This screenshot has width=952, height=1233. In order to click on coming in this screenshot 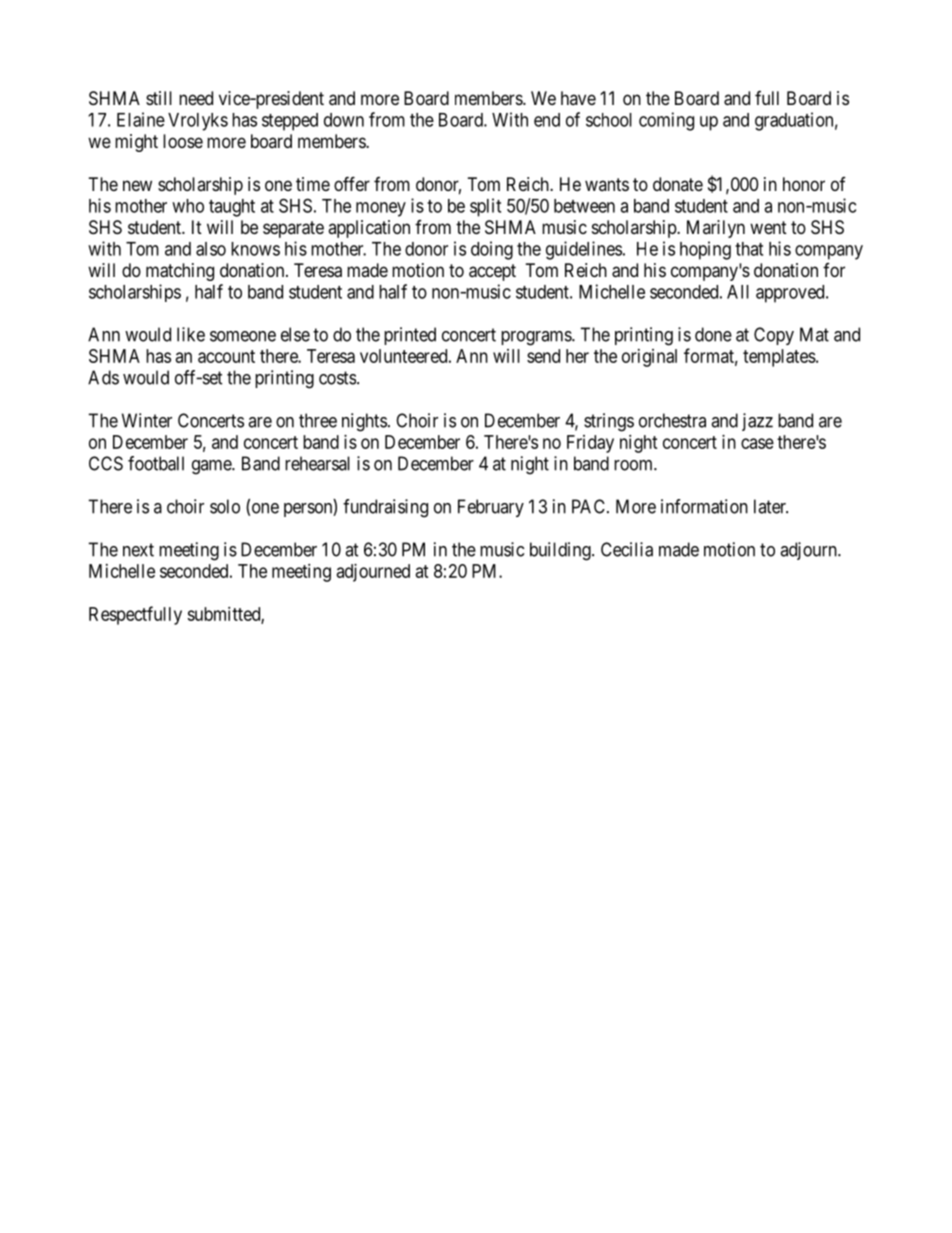, I will do `click(666, 121)`.
